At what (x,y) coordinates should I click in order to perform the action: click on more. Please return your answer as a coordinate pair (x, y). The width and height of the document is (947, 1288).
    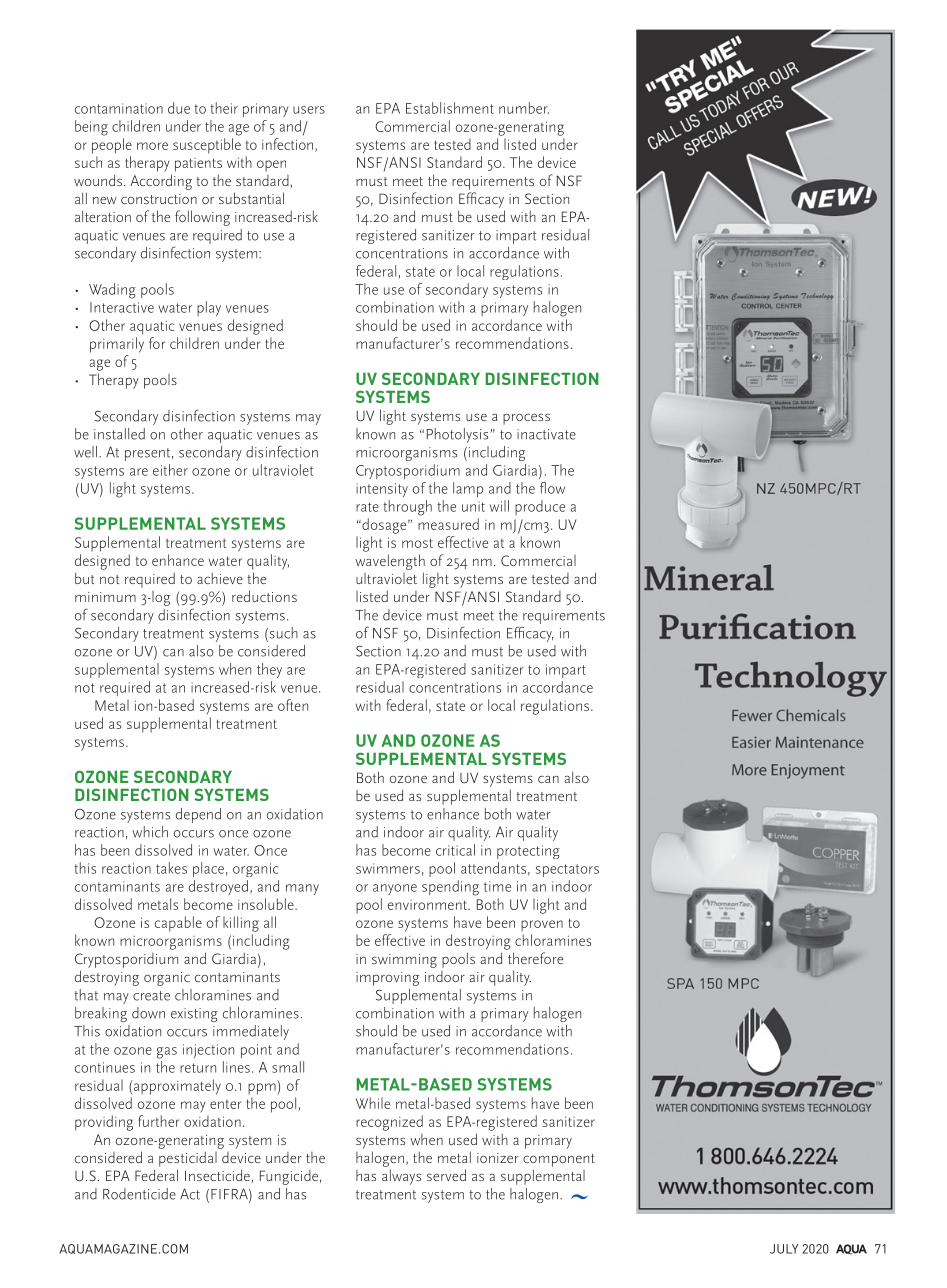
    Looking at the image, I should click on (152, 146).
